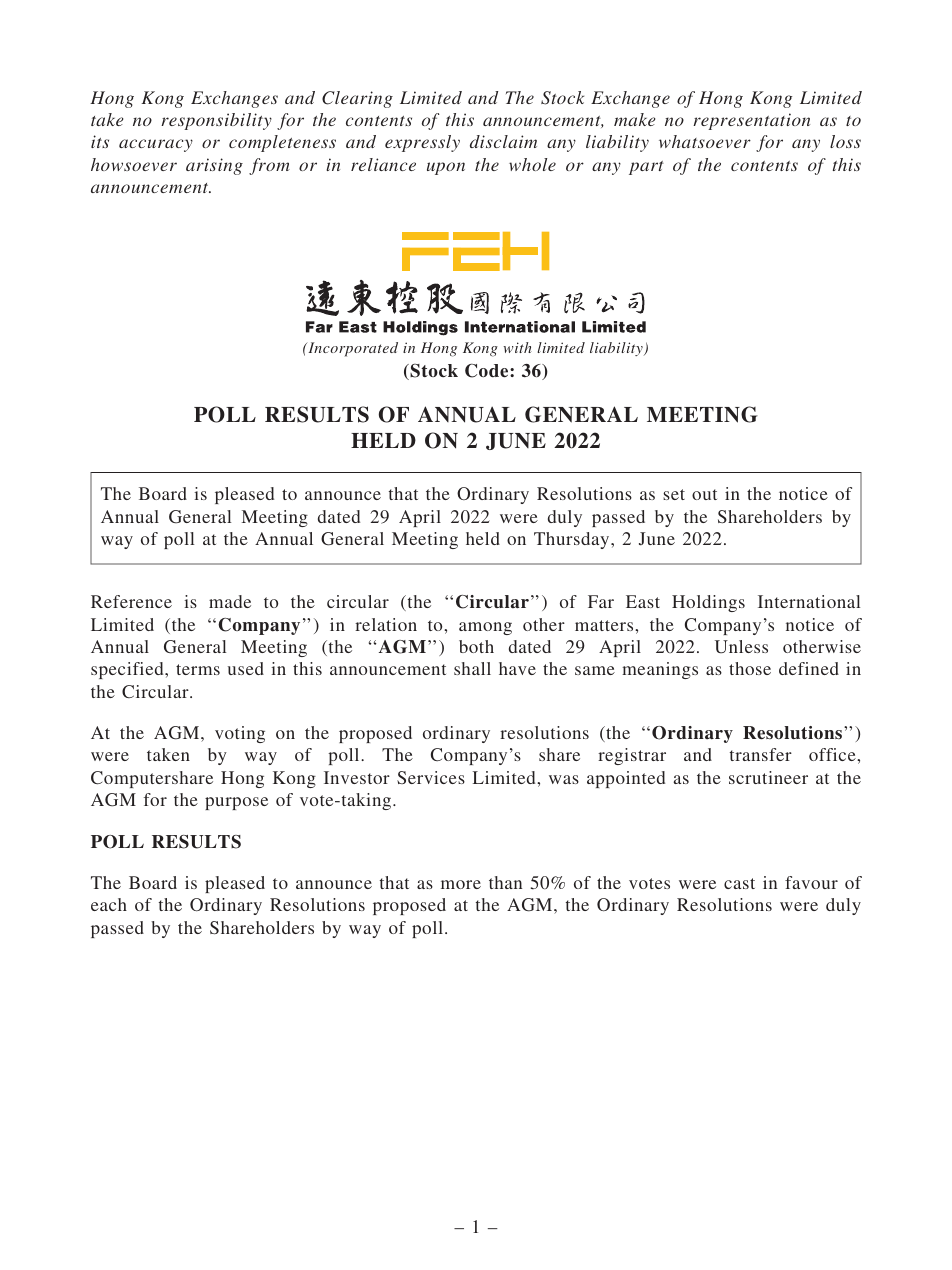 The height and width of the screenshot is (1270, 952). I want to click on out, so click(704, 494).
